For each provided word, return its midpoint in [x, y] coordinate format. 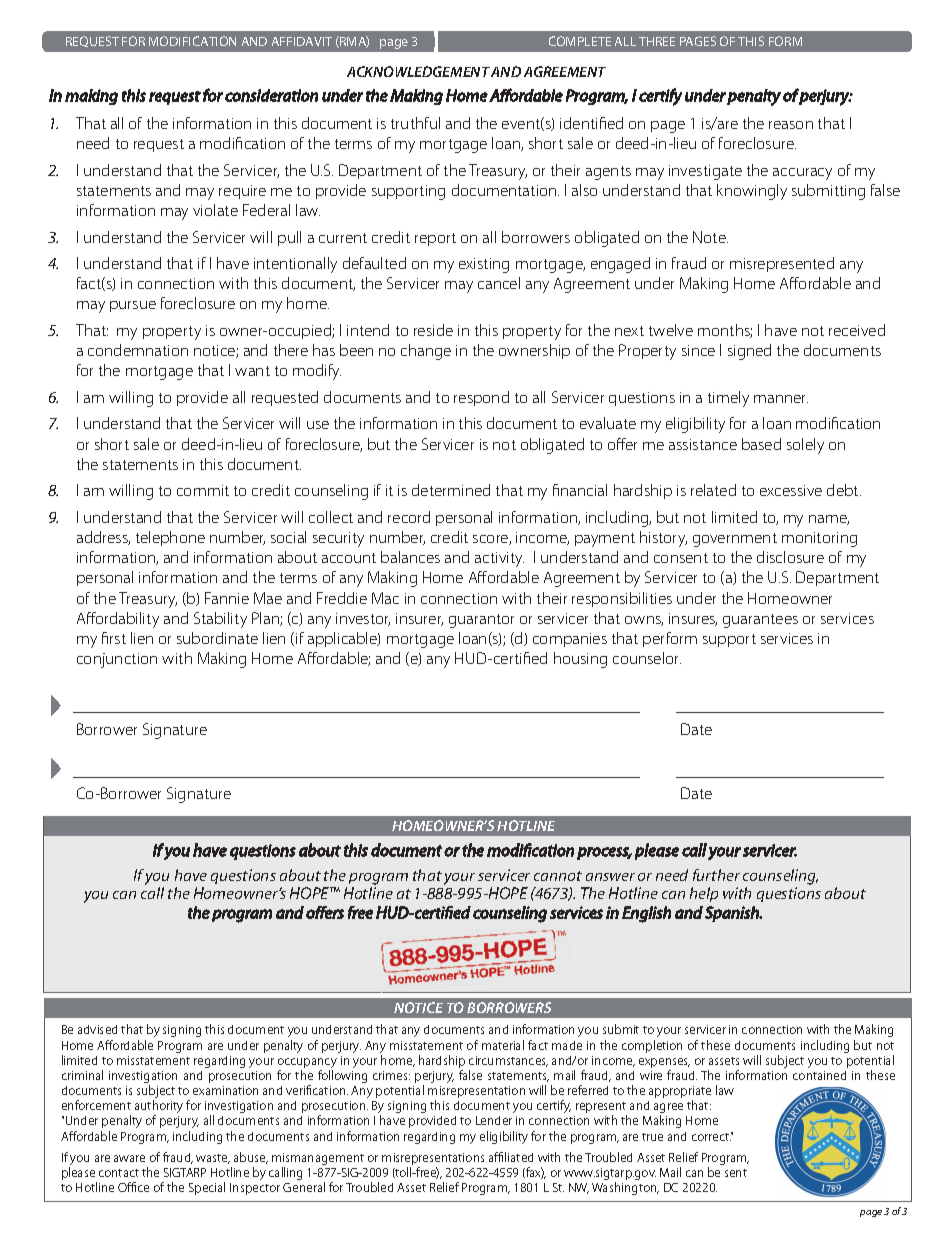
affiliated [511, 1157]
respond [481, 398]
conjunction [117, 660]
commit [203, 490]
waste [213, 1159]
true [652, 1137]
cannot [558, 876]
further [716, 875]
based [761, 444]
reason [791, 125]
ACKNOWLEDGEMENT [418, 71]
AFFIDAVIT [302, 41]
